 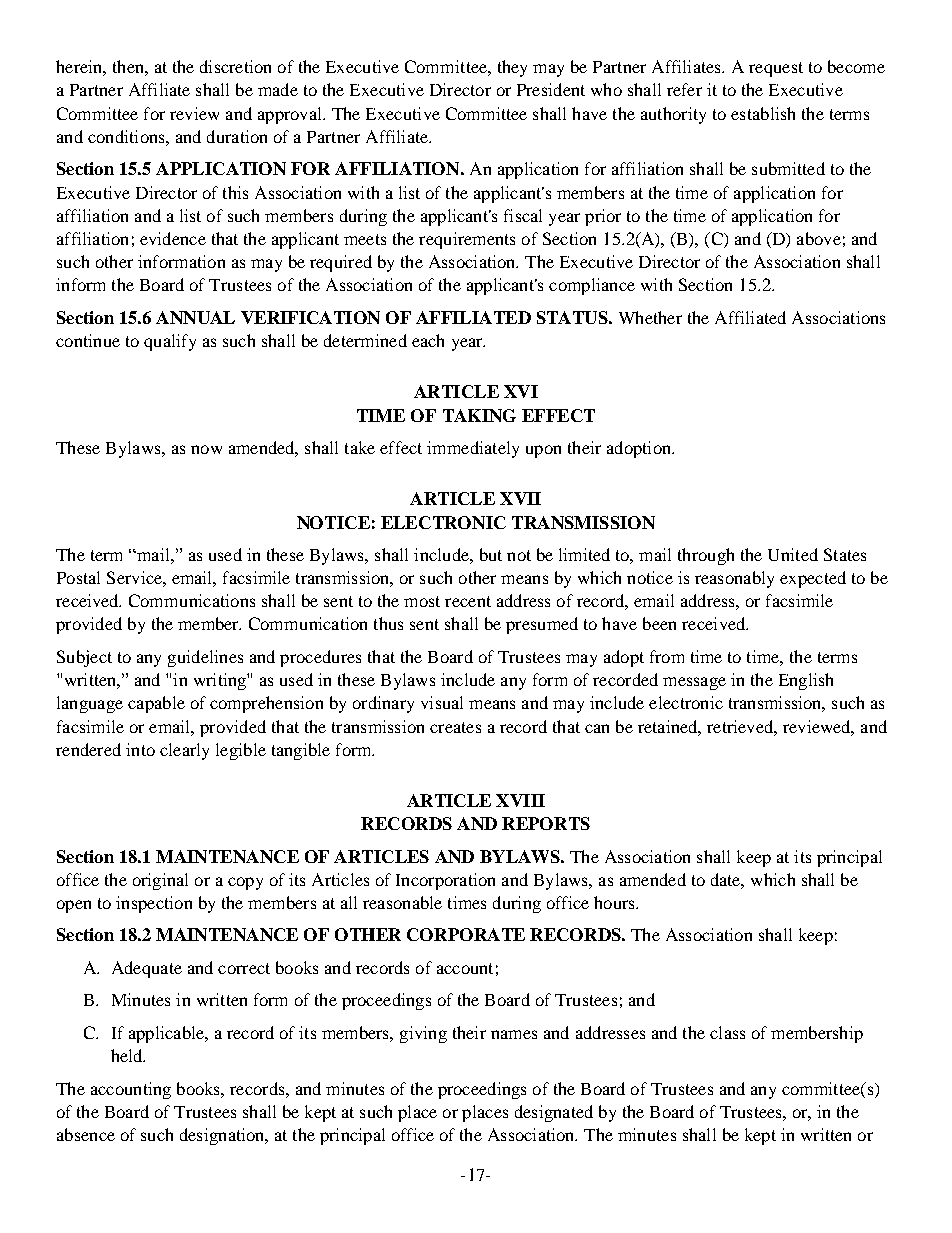 What do you see at coordinates (512, 68) in the screenshot?
I see `they` at bounding box center [512, 68].
